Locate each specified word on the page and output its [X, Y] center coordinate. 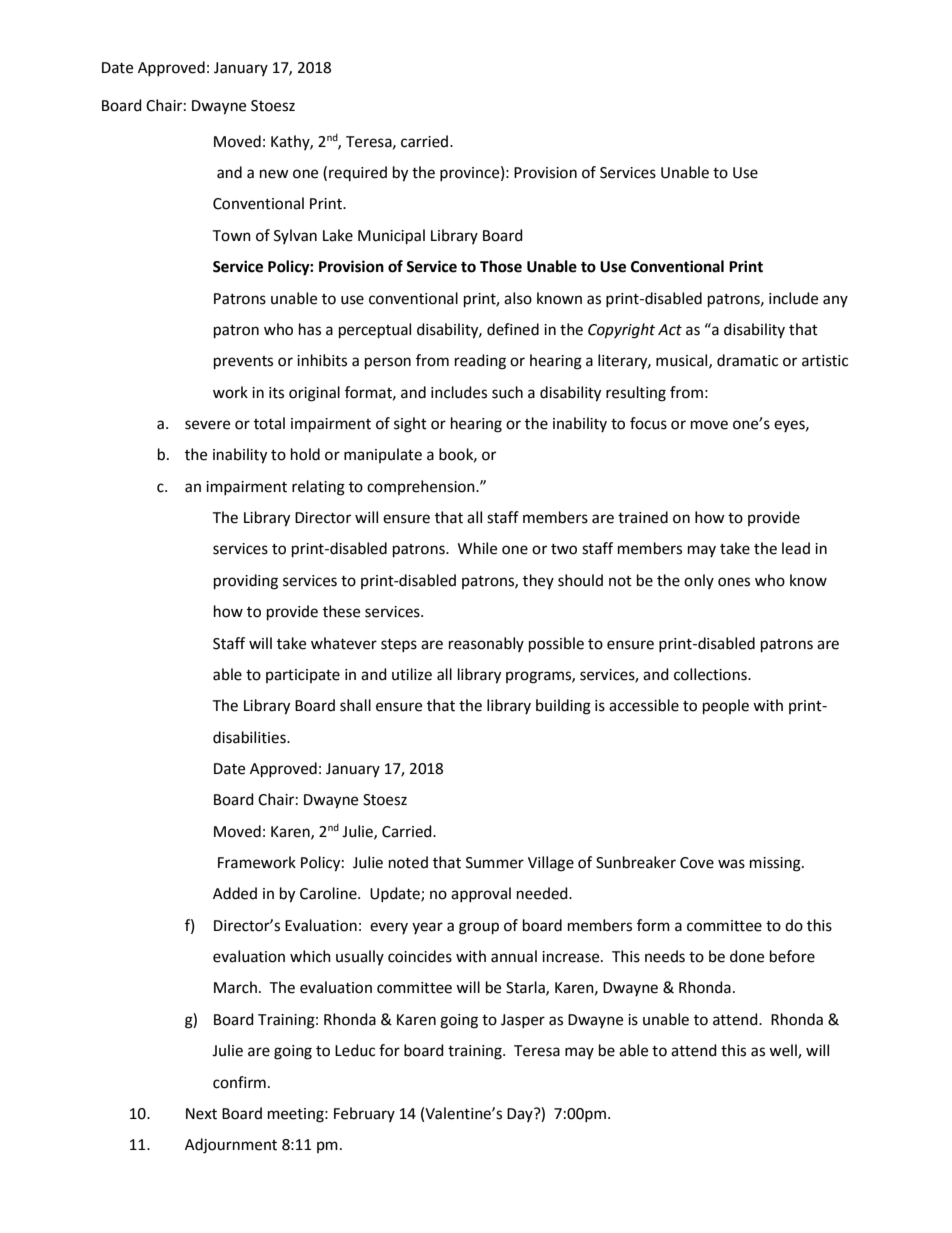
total [269, 423]
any [835, 301]
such [507, 392]
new [274, 174]
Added [235, 893]
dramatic [747, 360]
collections [711, 674]
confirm [239, 1082]
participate [303, 676]
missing [776, 864]
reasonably [486, 644]
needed [543, 893]
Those [501, 266]
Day [521, 1115]
